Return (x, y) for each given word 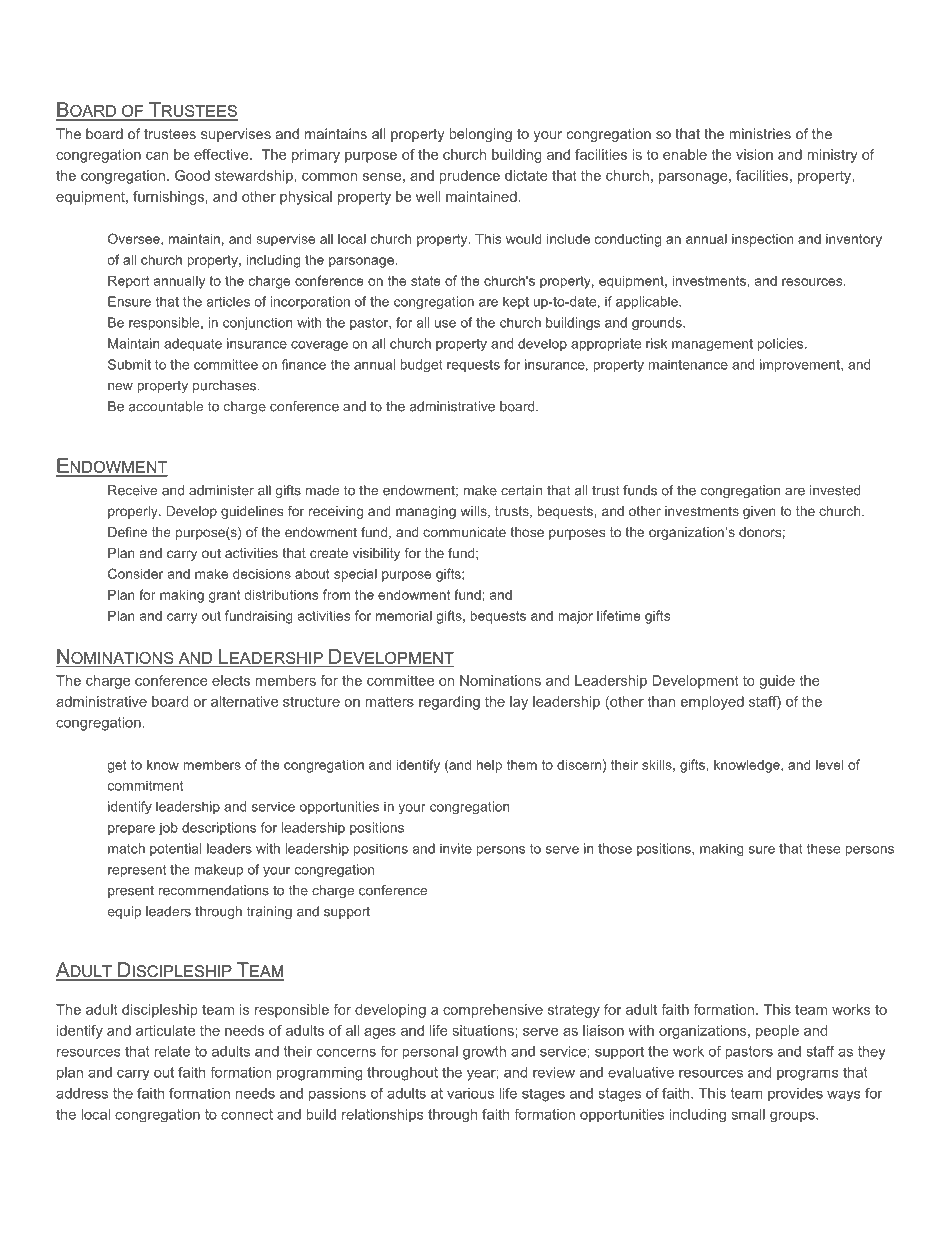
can (157, 156)
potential (175, 849)
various (470, 1093)
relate (172, 1051)
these (823, 848)
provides (795, 1094)
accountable (166, 406)
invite (456, 848)
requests (473, 366)
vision (754, 154)
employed (712, 703)
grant (224, 596)
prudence (469, 177)
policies (782, 344)
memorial (404, 615)
